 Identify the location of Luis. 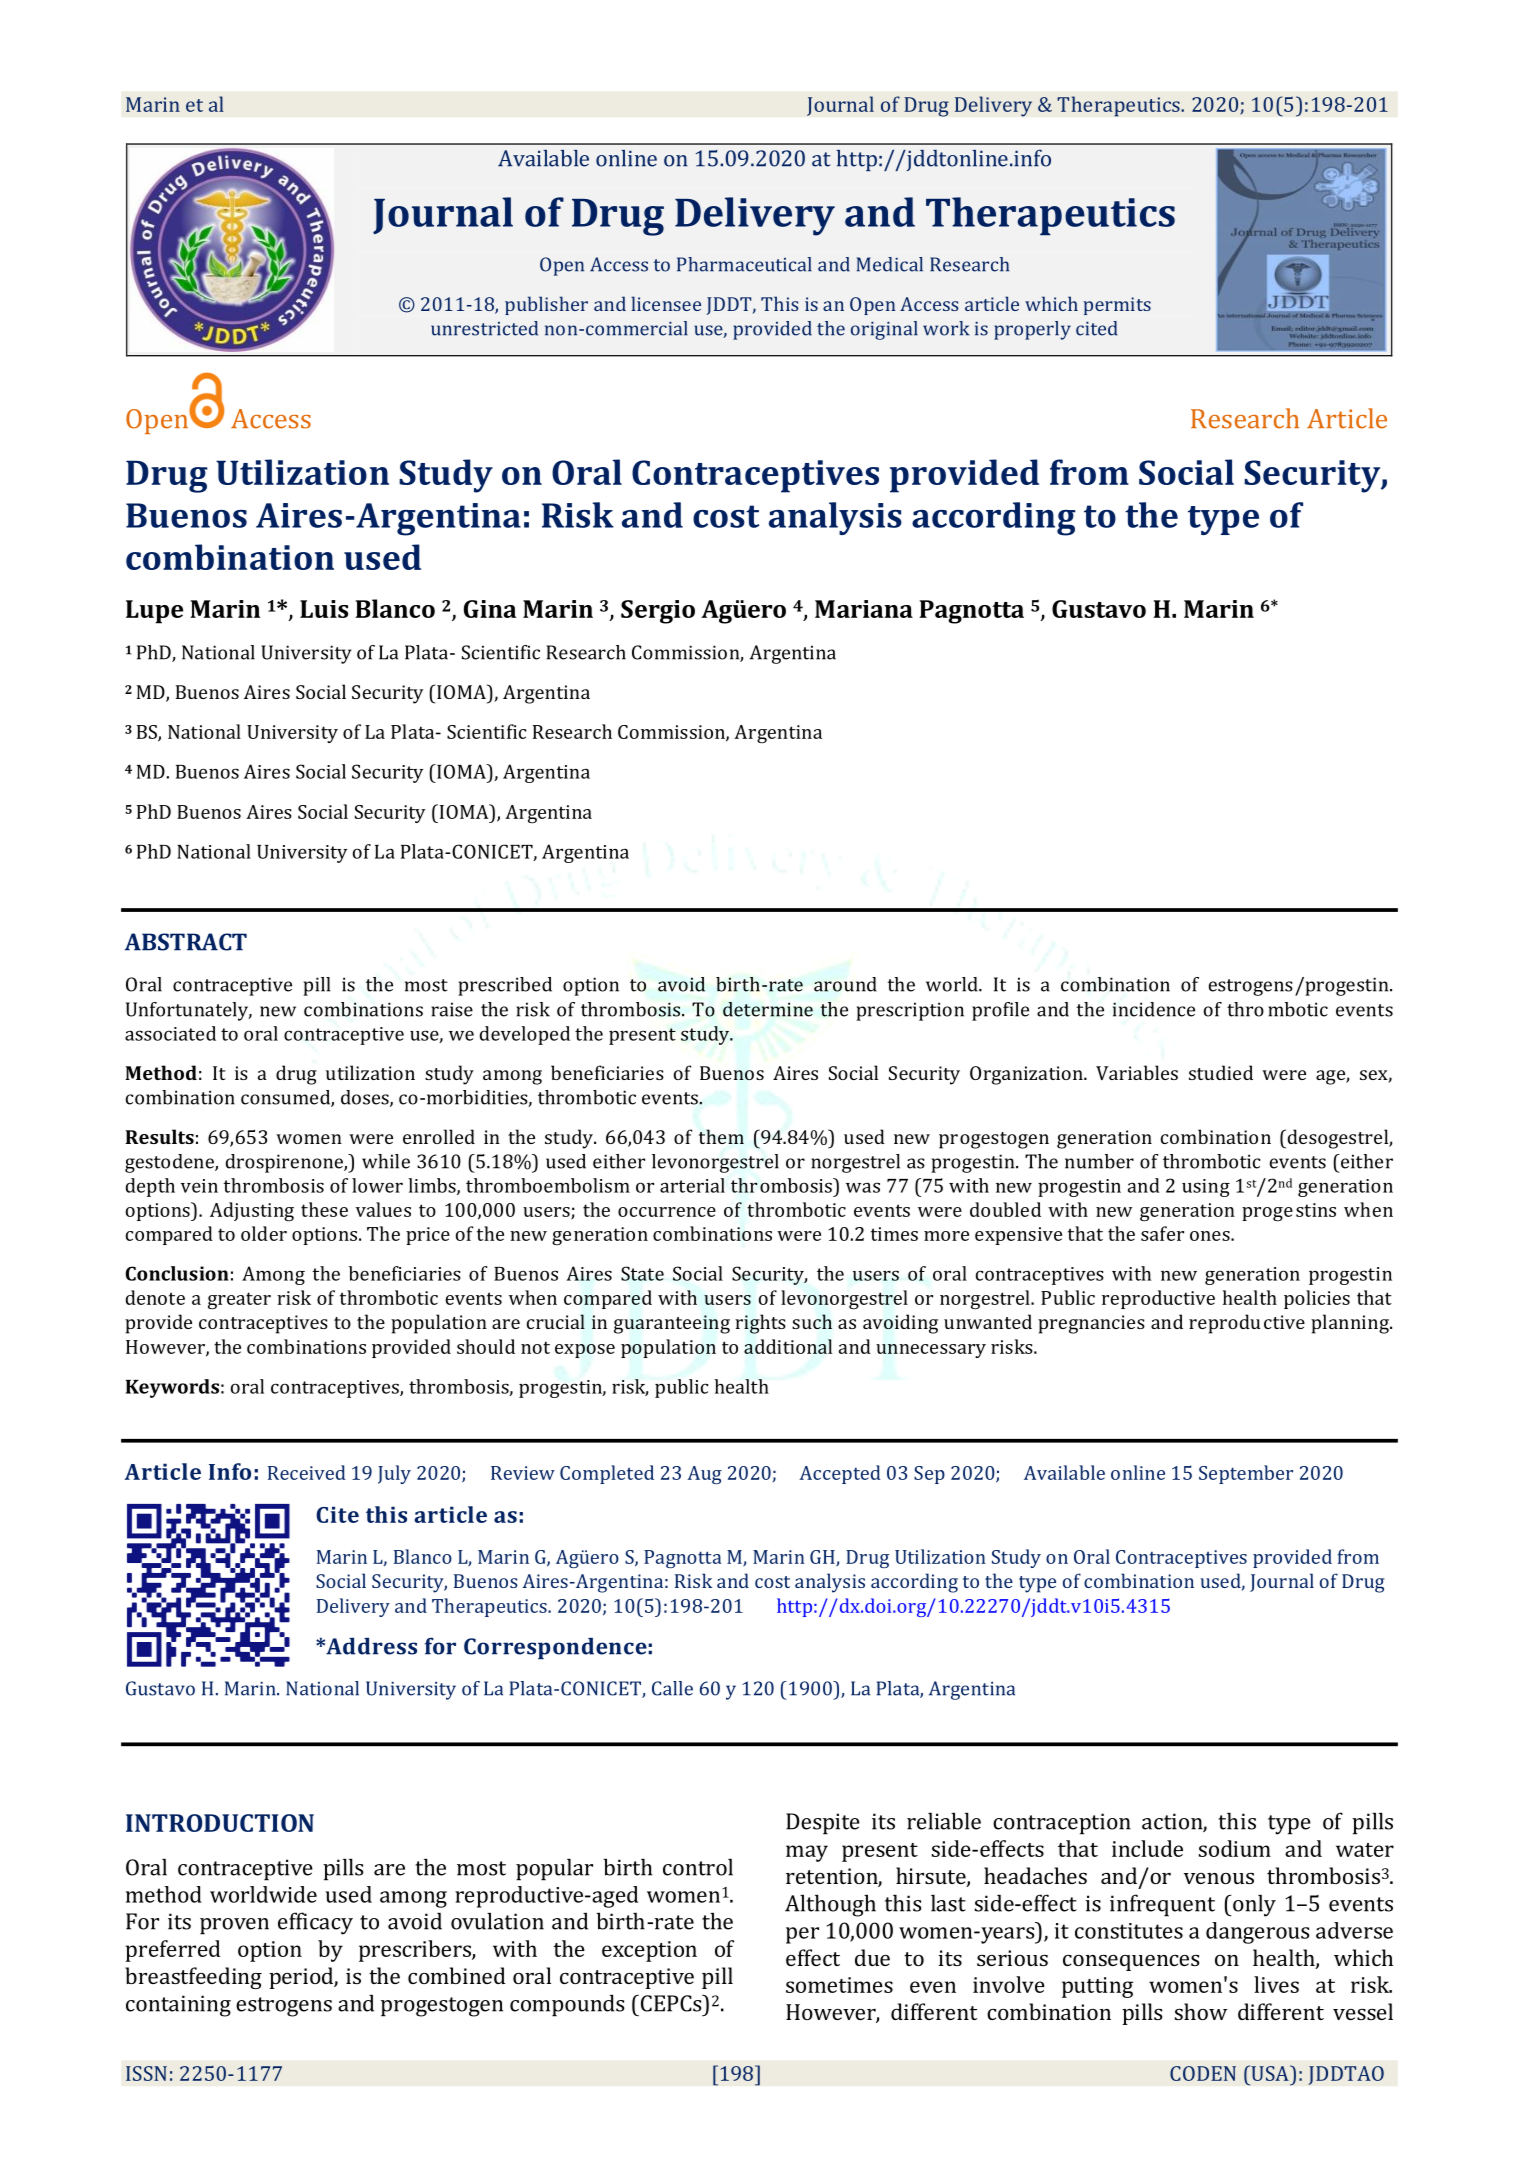
(324, 609).
